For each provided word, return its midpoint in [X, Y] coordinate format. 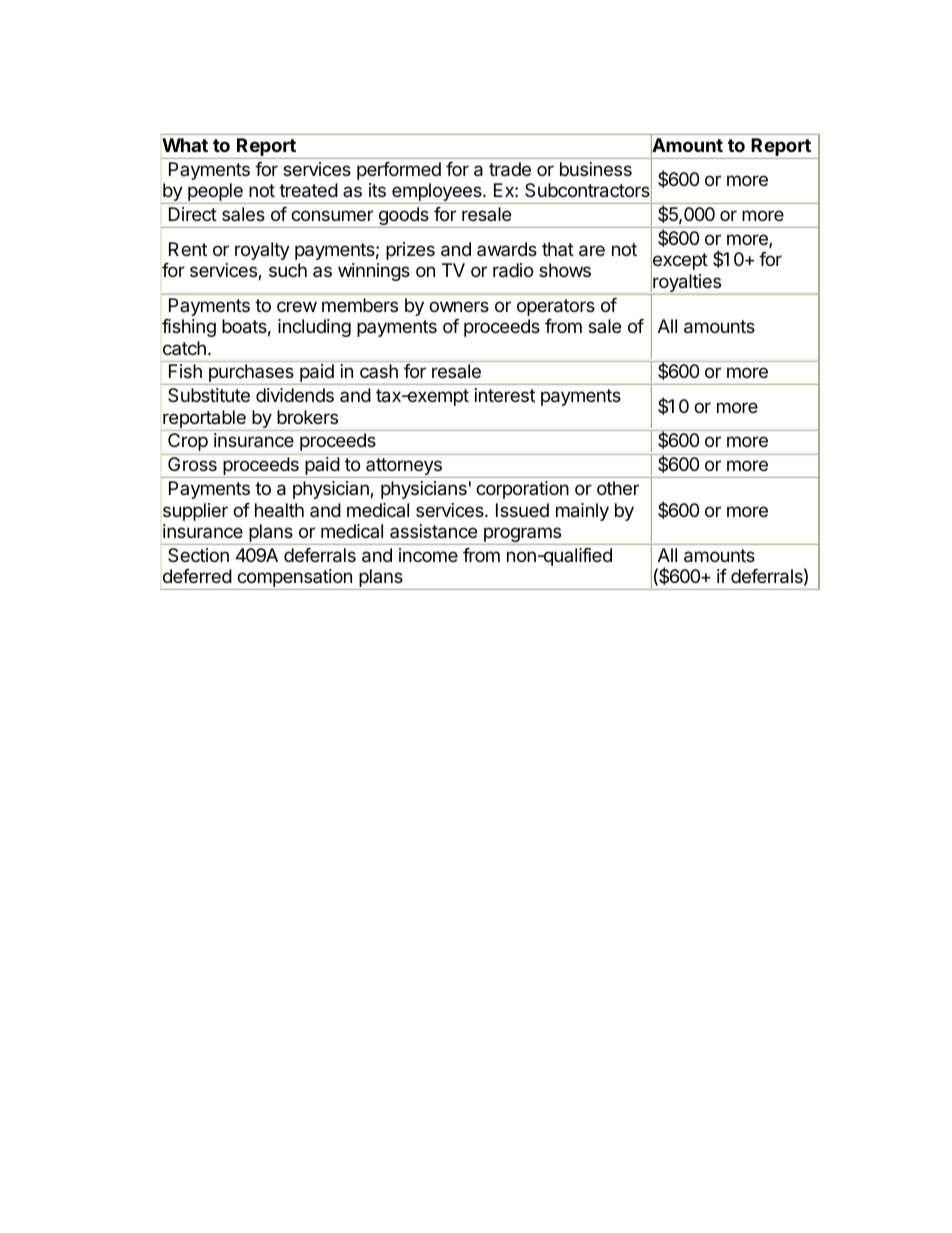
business [596, 169]
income [428, 555]
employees [437, 193]
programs [523, 536]
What [185, 145]
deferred [197, 576]
